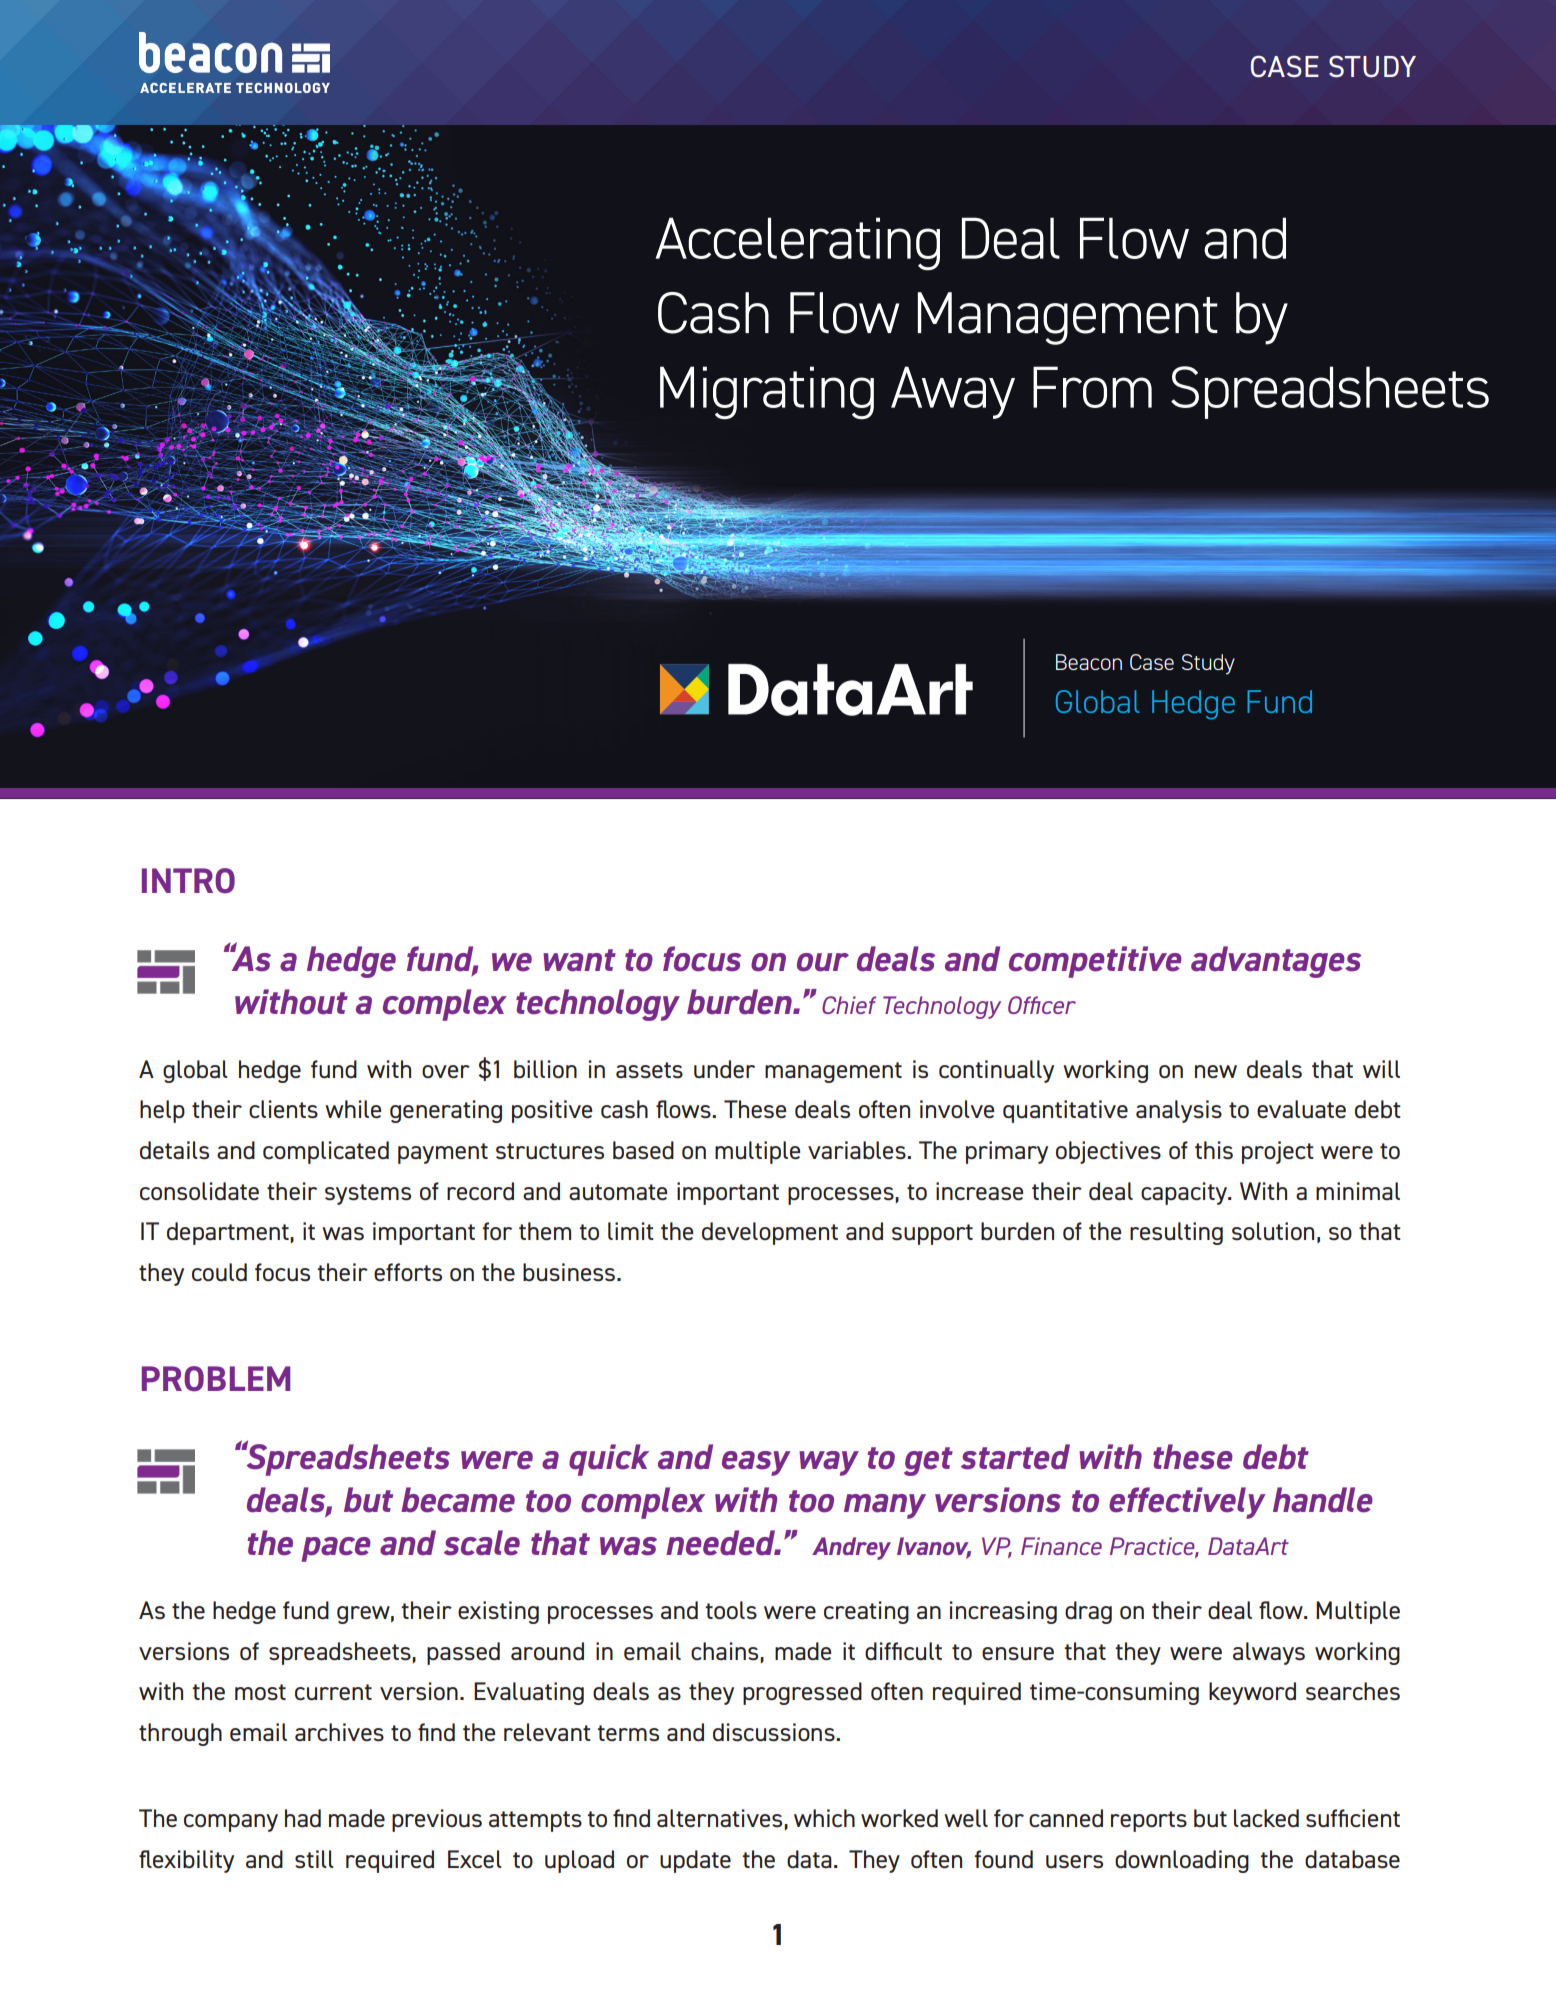 The width and height of the screenshot is (1556, 2013). I want to click on new, so click(1216, 1071).
